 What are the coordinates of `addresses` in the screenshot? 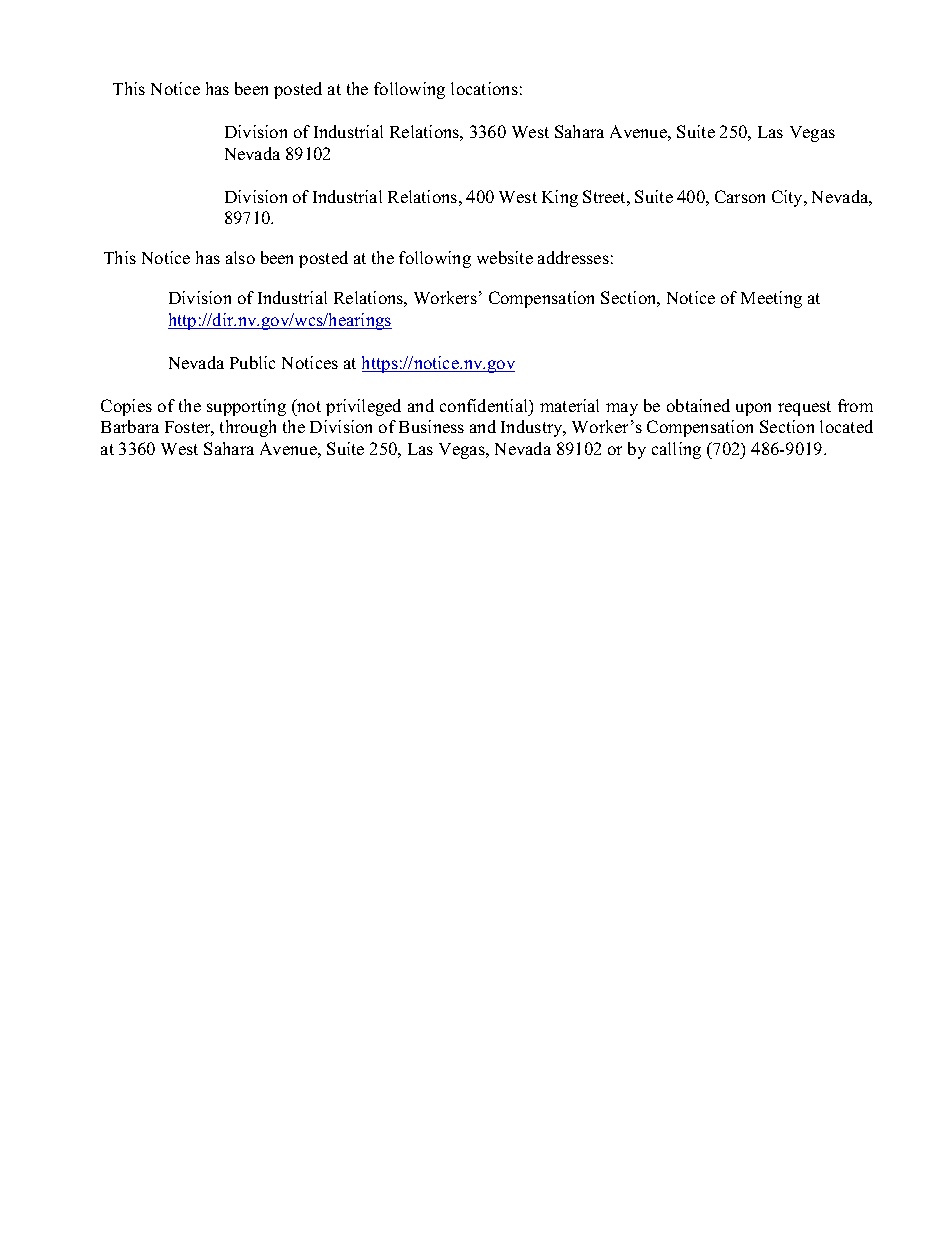 It's located at (573, 257).
